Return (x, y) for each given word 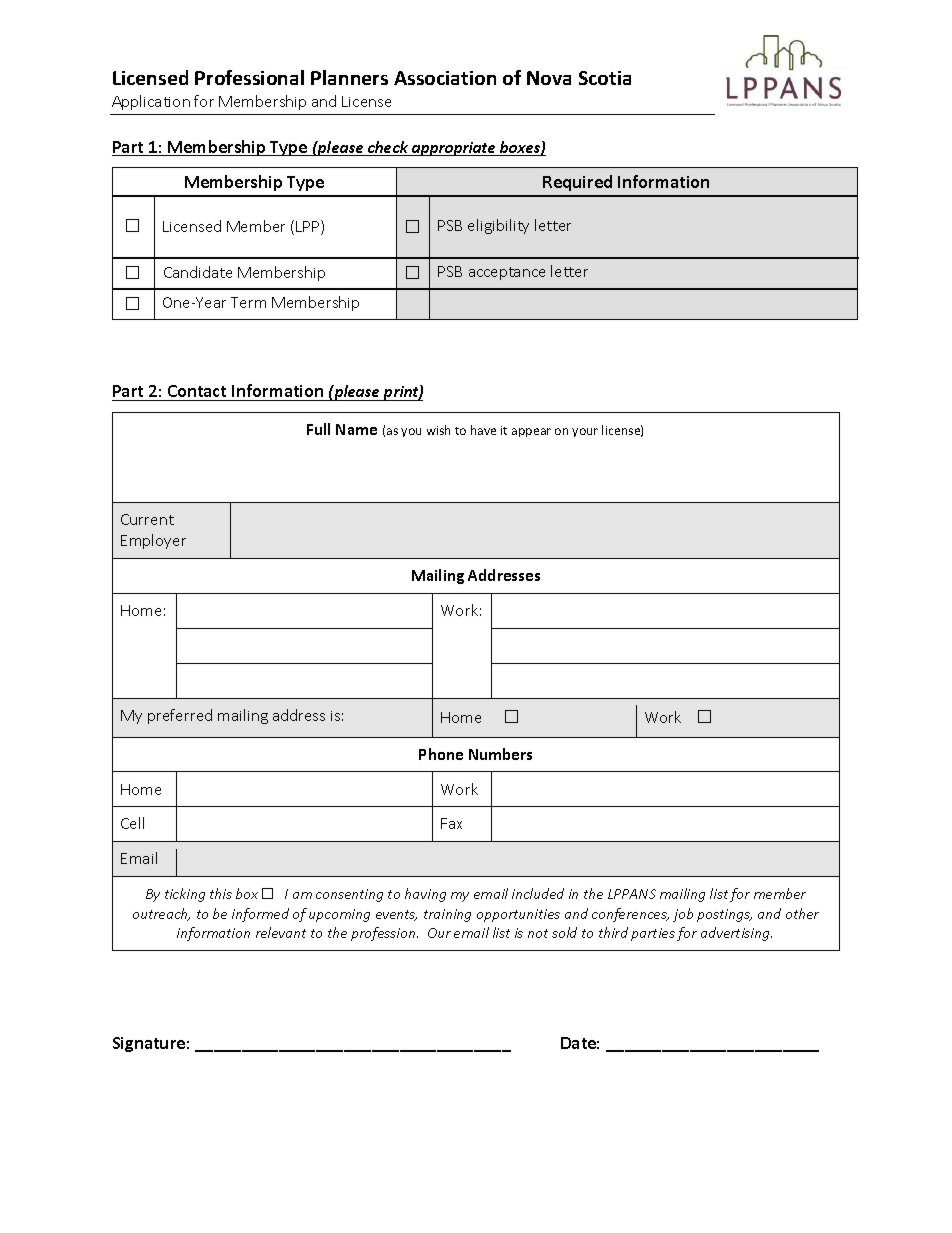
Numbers (500, 754)
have (483, 430)
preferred (180, 716)
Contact (197, 393)
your (585, 432)
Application (151, 102)
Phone (441, 754)
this (221, 893)
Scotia (605, 78)
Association (445, 78)
